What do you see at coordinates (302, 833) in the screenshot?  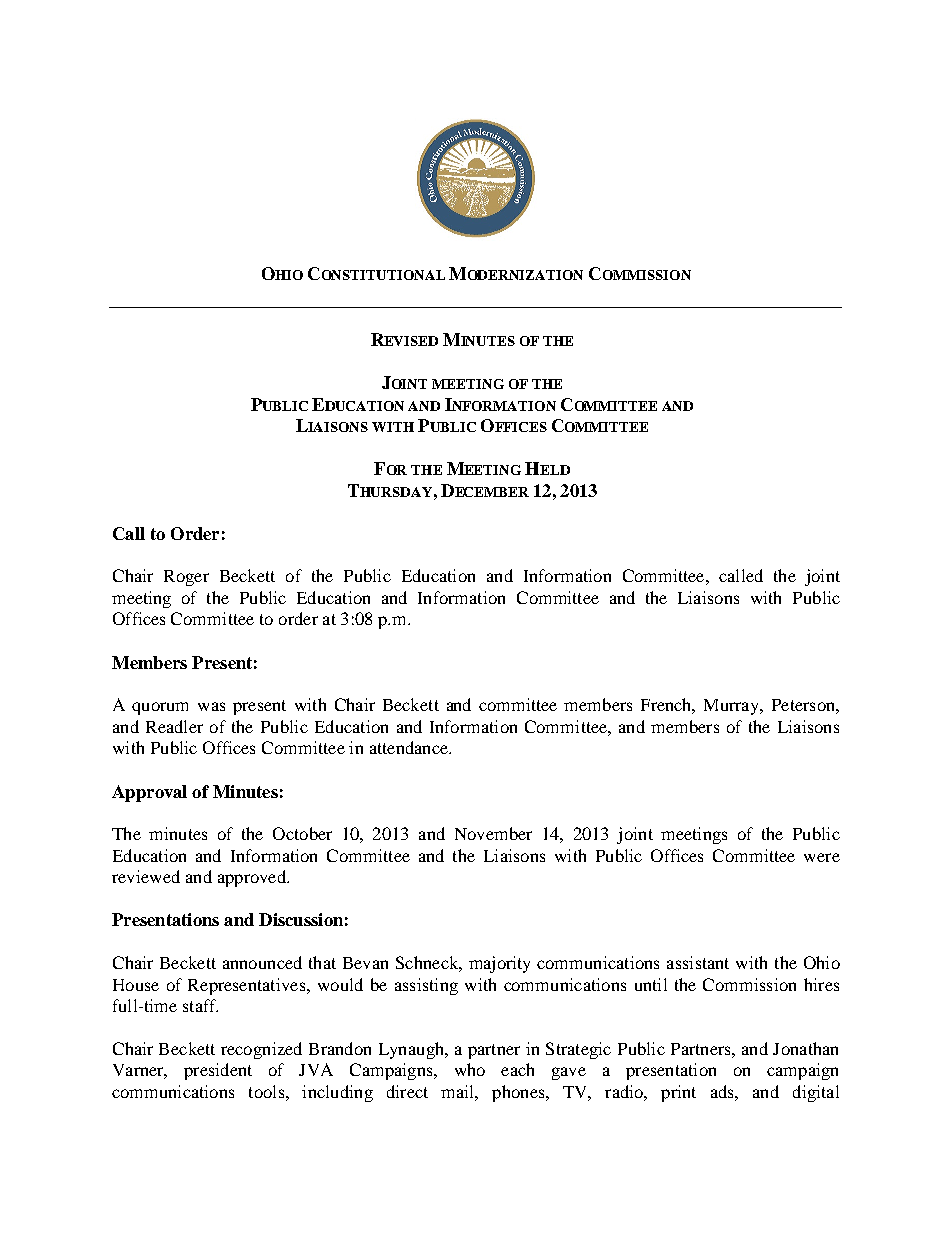 I see `October` at bounding box center [302, 833].
